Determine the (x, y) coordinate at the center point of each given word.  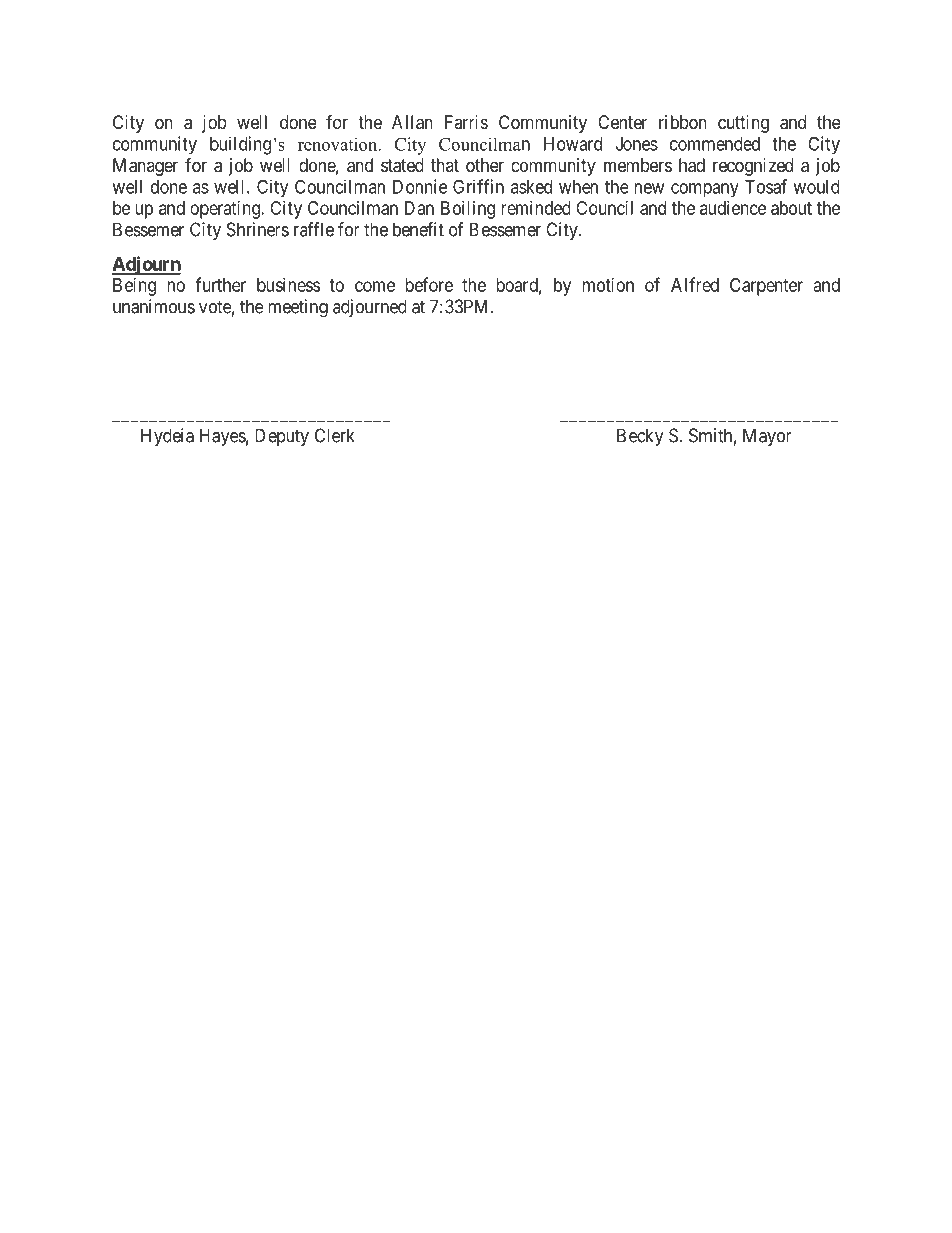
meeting (298, 308)
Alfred (695, 284)
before (429, 284)
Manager (145, 167)
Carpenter (766, 287)
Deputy (282, 437)
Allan (412, 122)
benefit (418, 229)
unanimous (154, 306)
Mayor (767, 437)
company (705, 190)
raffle (314, 229)
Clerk (335, 435)
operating (226, 210)
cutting (743, 124)
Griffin (478, 186)
